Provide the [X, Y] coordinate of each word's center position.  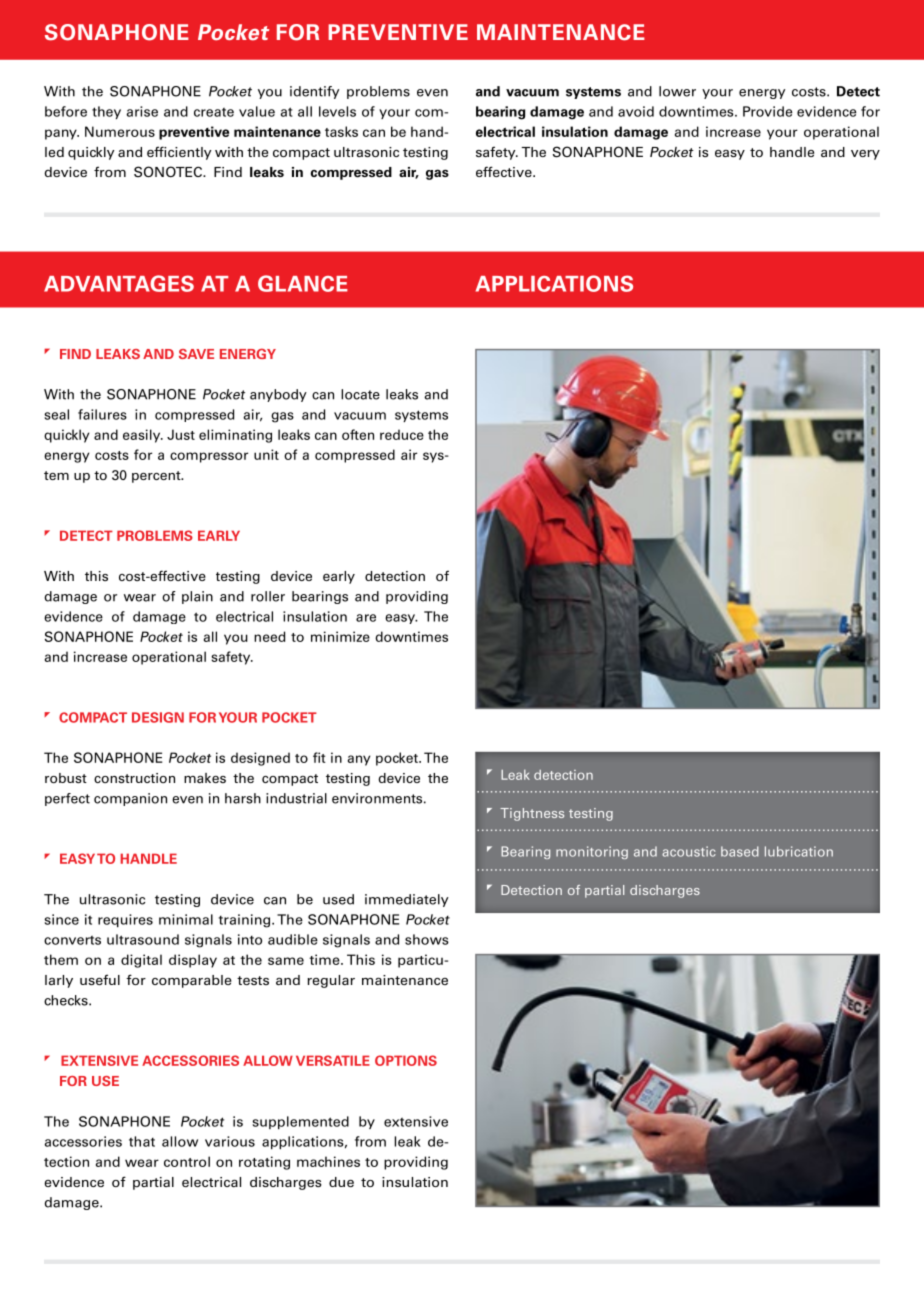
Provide [767, 111]
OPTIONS [406, 1060]
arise [142, 111]
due [341, 1182]
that [142, 1141]
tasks [341, 131]
